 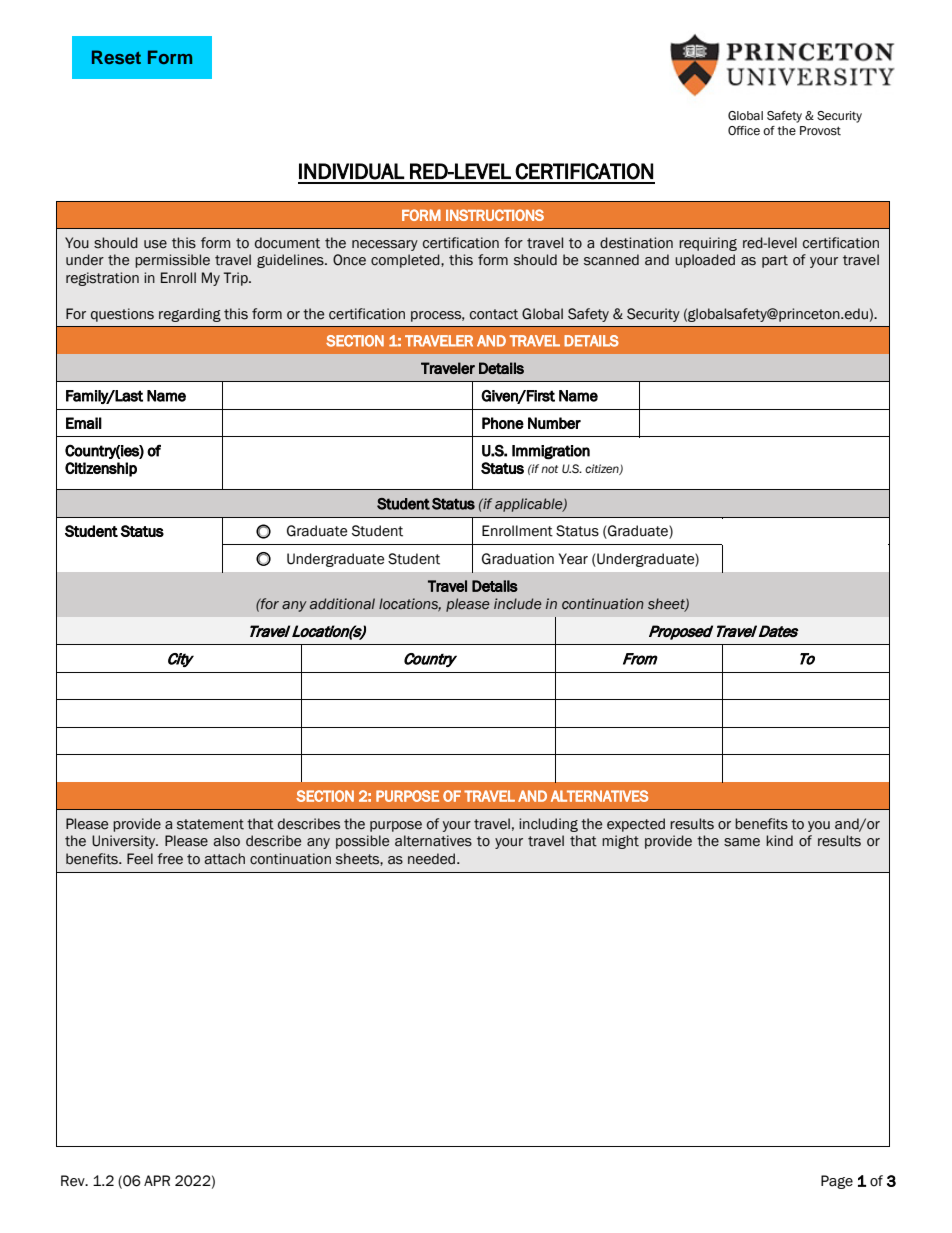 I want to click on not, so click(x=549, y=469).
